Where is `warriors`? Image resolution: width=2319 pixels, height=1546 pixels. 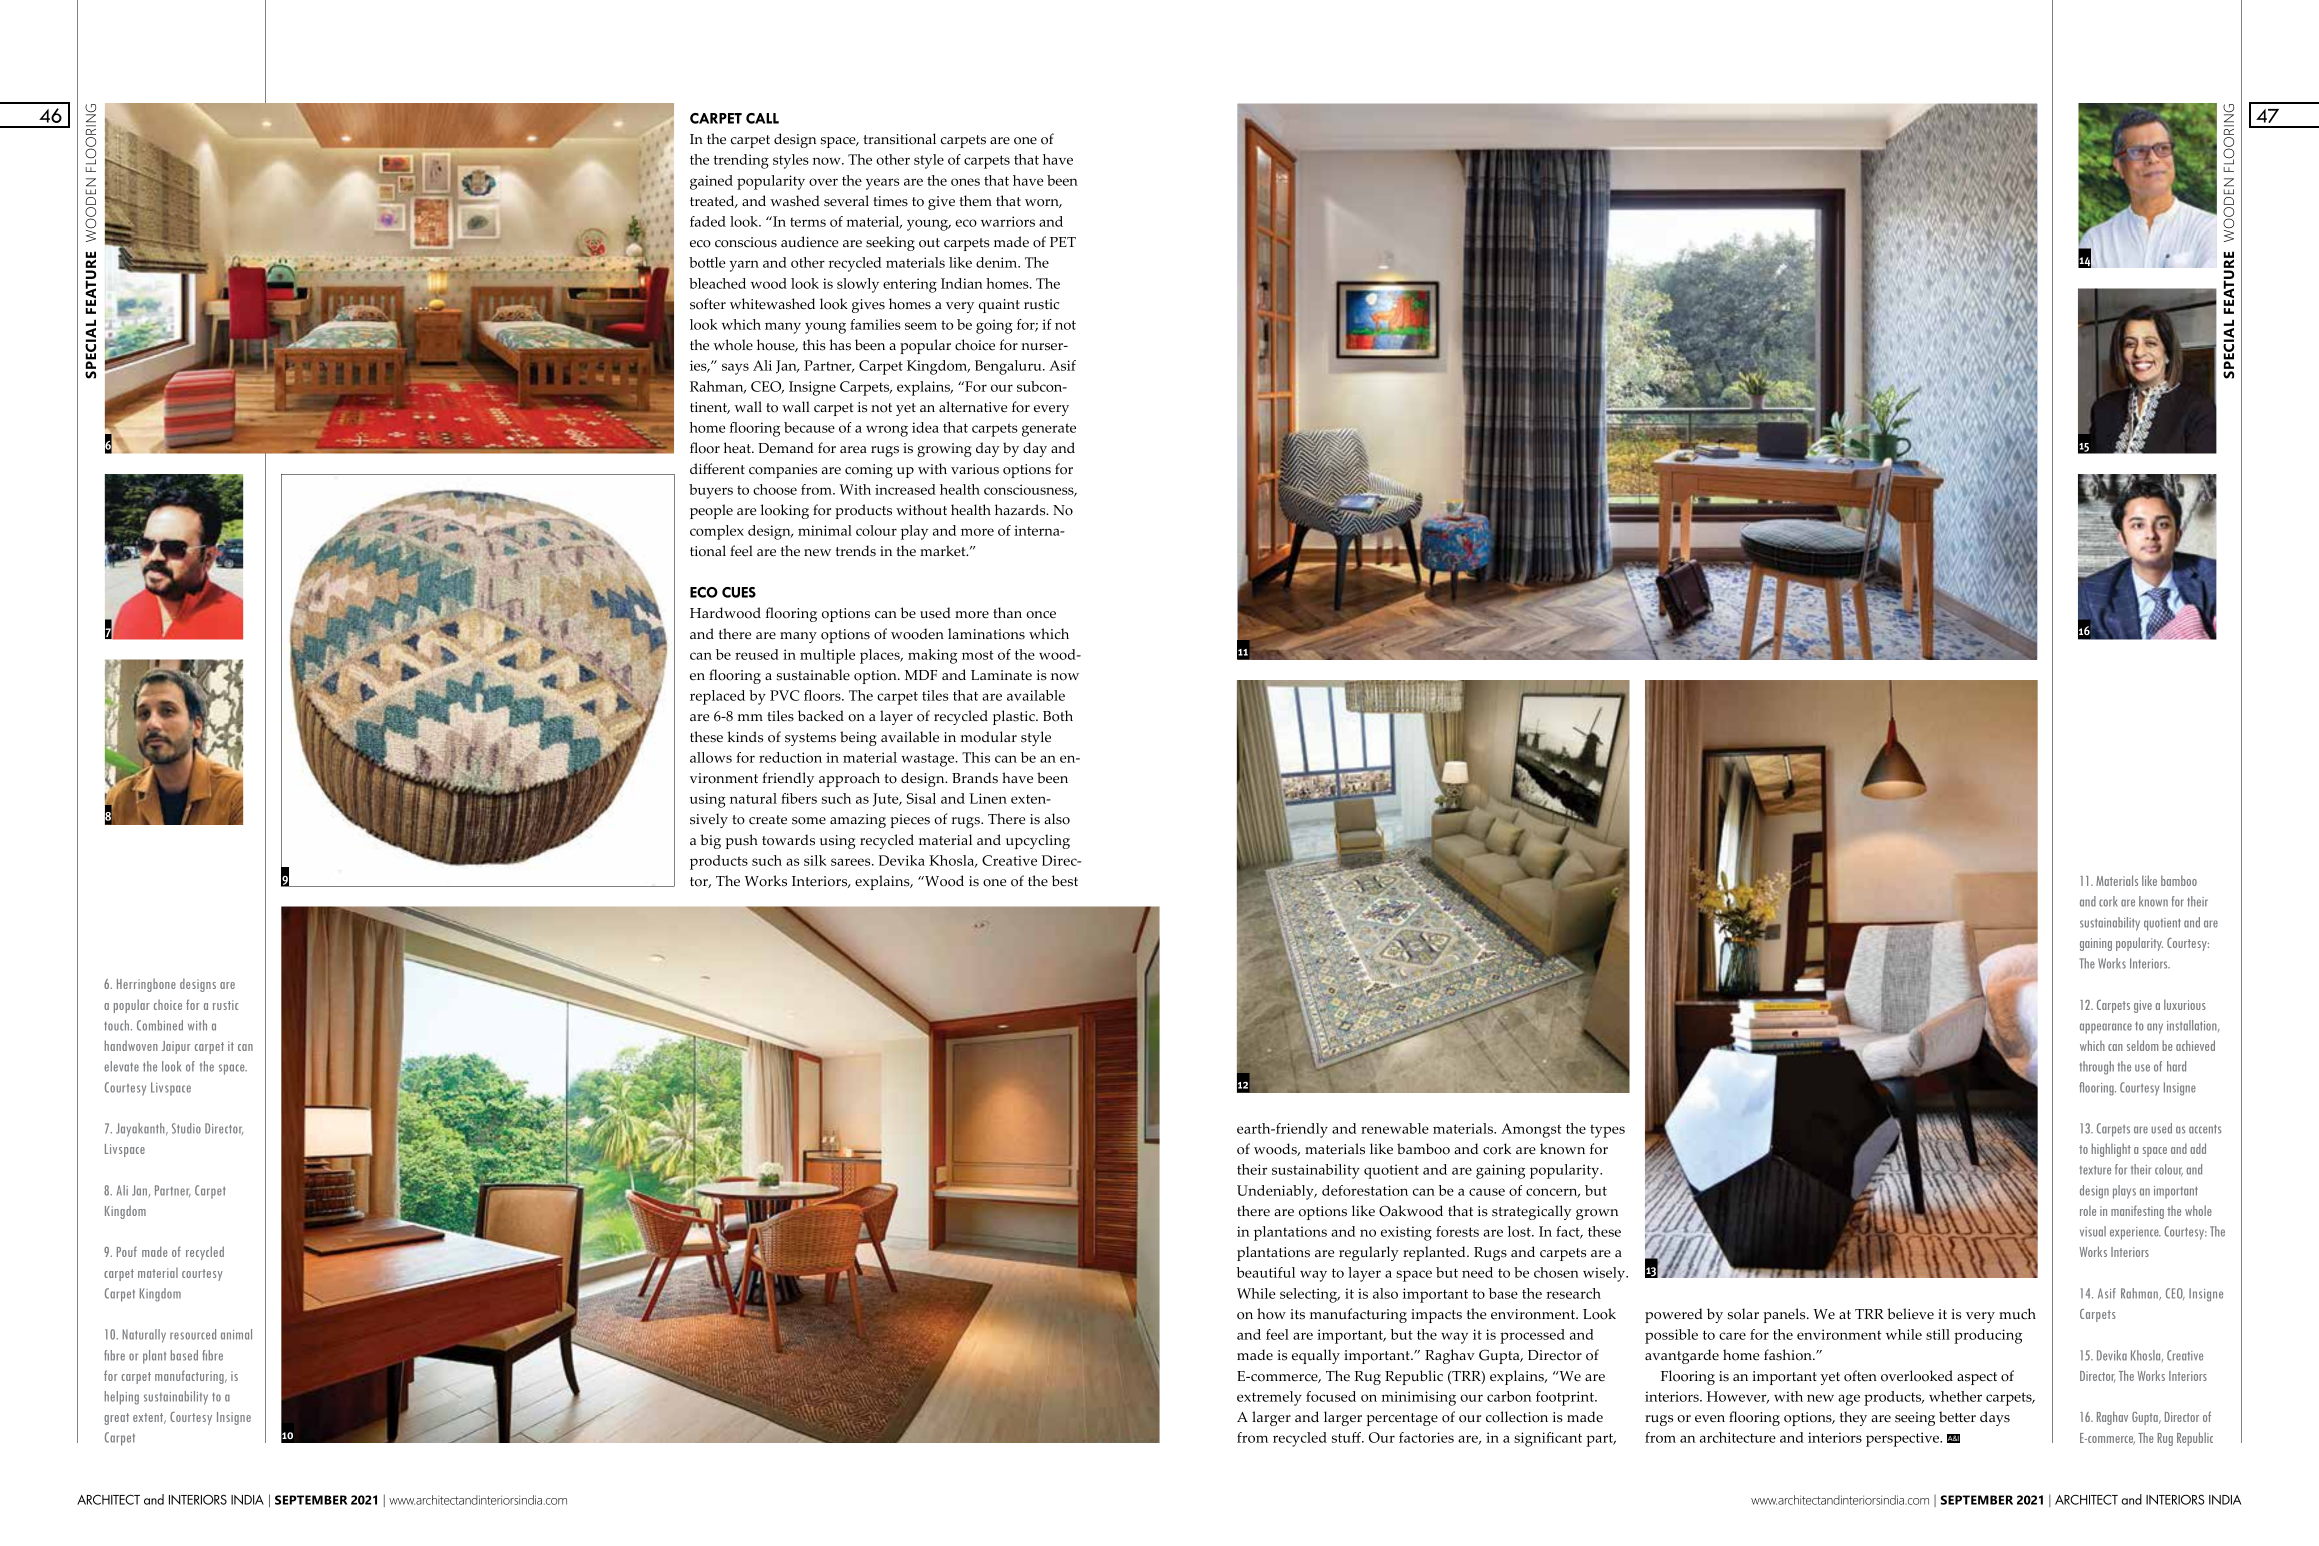
warriors is located at coordinates (1008, 221).
